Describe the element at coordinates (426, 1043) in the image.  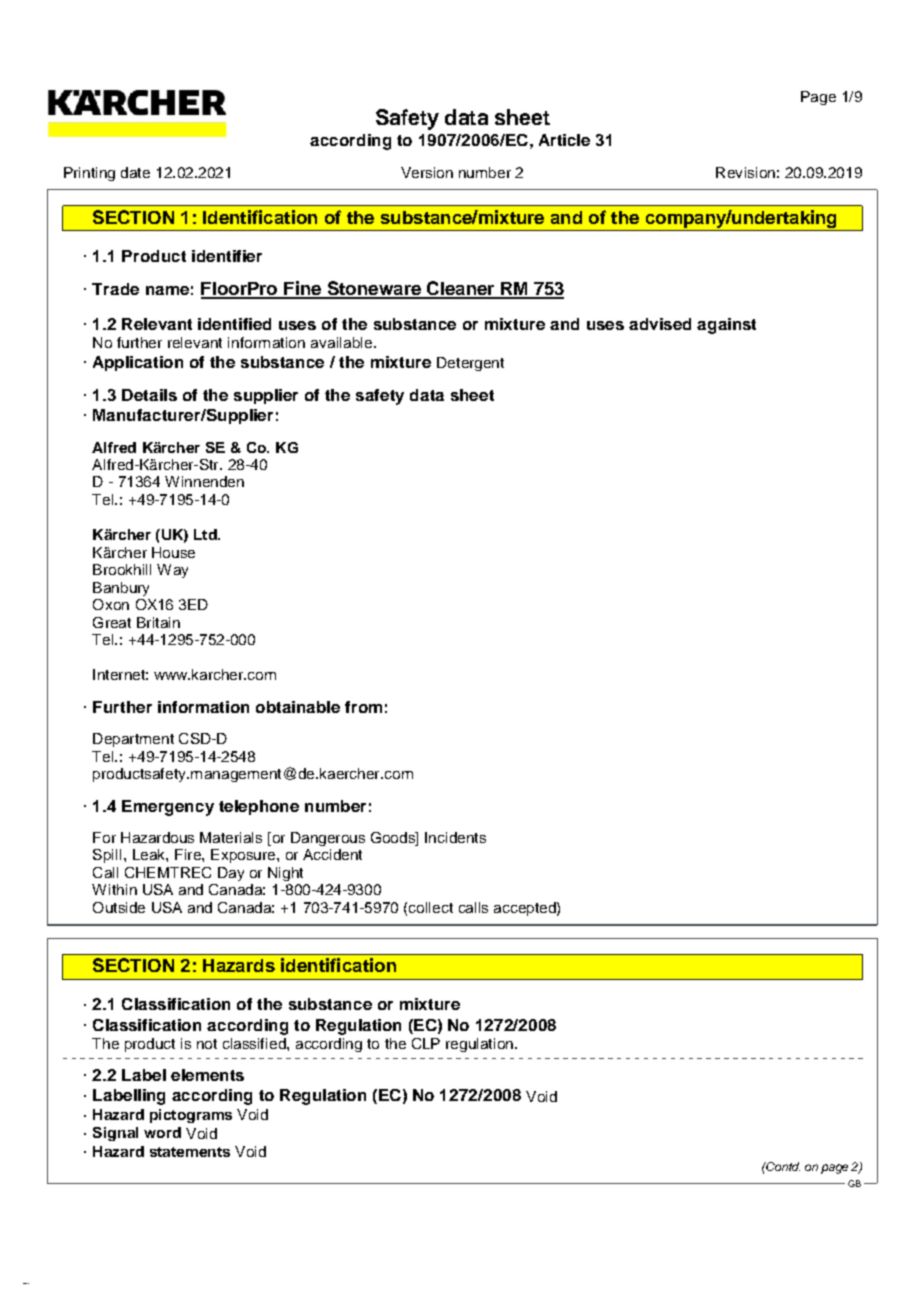
I see `CLP` at that location.
